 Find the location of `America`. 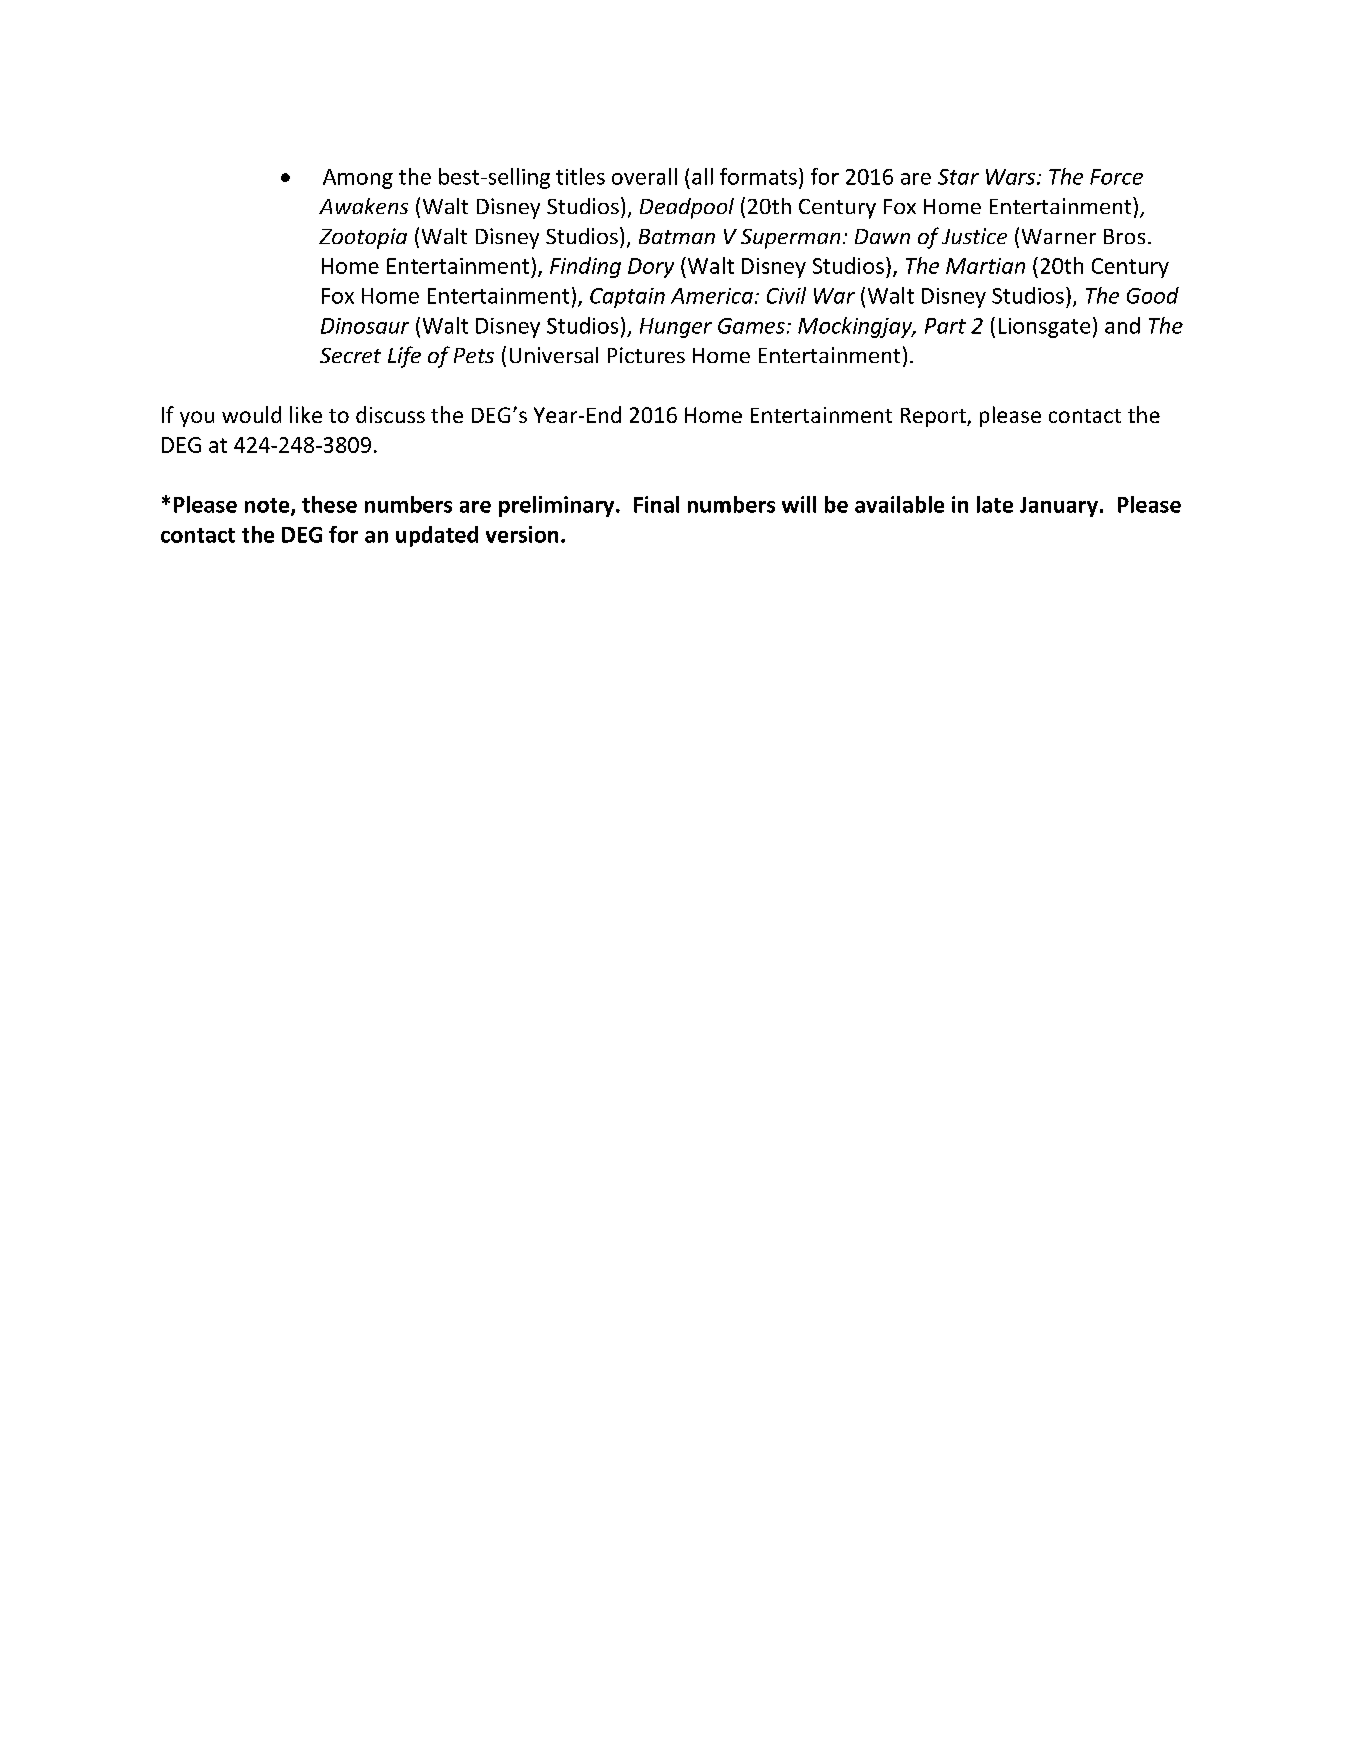

America is located at coordinates (712, 296).
